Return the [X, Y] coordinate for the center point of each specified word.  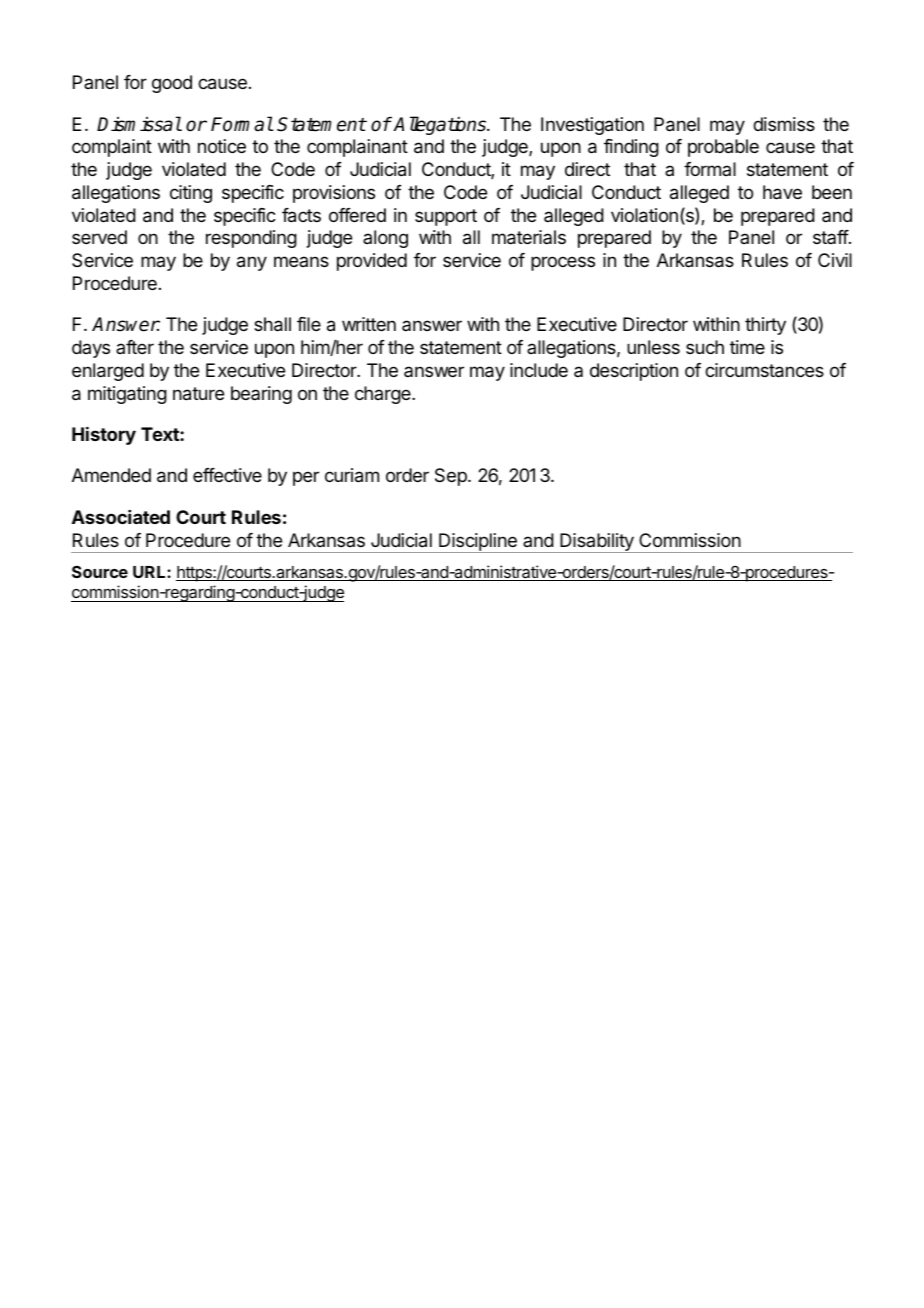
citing [191, 194]
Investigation [592, 126]
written [369, 324]
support [446, 217]
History [104, 435]
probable [723, 148]
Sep [452, 477]
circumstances [764, 370]
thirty [765, 326]
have [782, 192]
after [135, 347]
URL [150, 572]
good [172, 84]
